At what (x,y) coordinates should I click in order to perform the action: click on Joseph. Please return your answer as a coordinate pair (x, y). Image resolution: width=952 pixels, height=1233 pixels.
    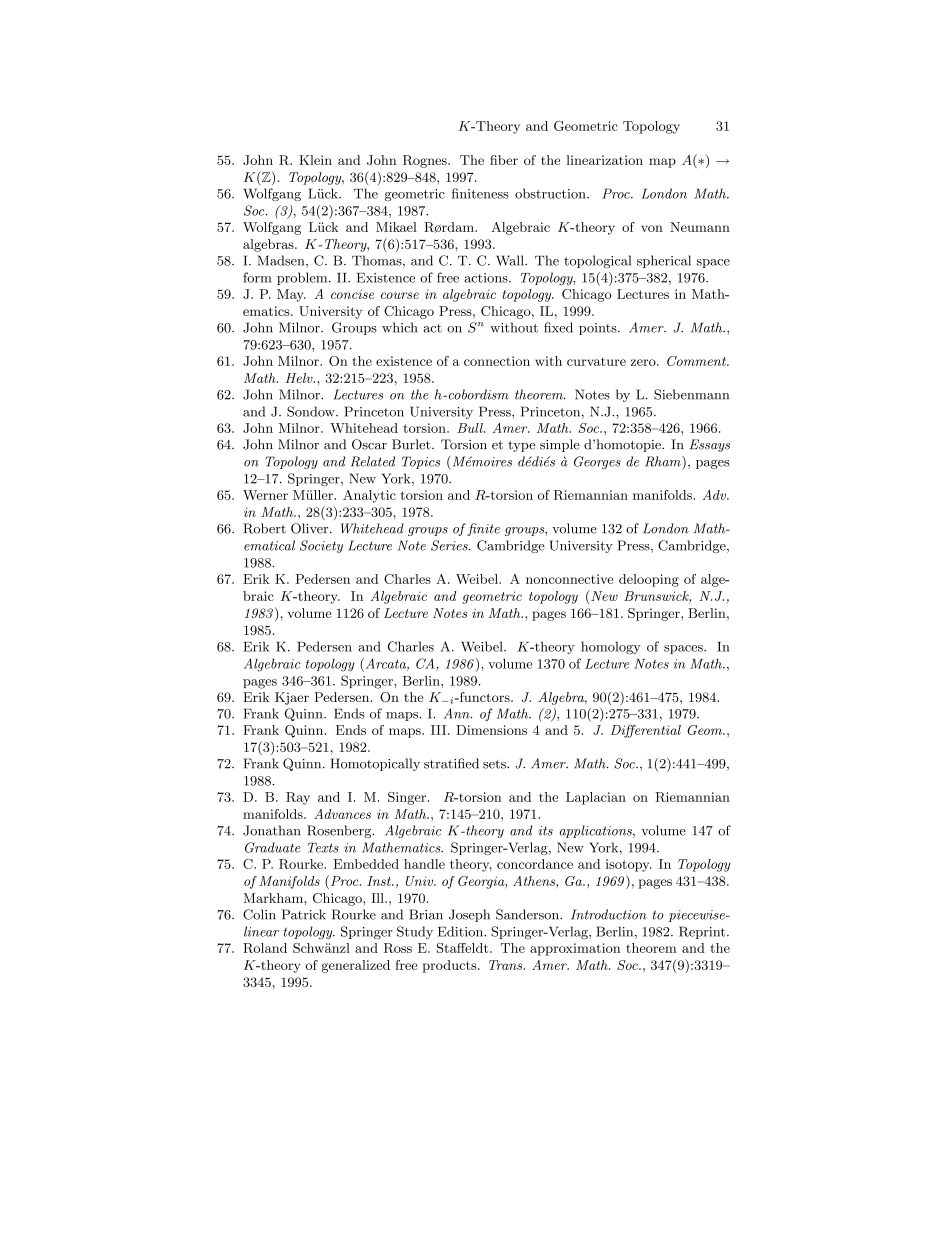
    Looking at the image, I should click on (469, 915).
